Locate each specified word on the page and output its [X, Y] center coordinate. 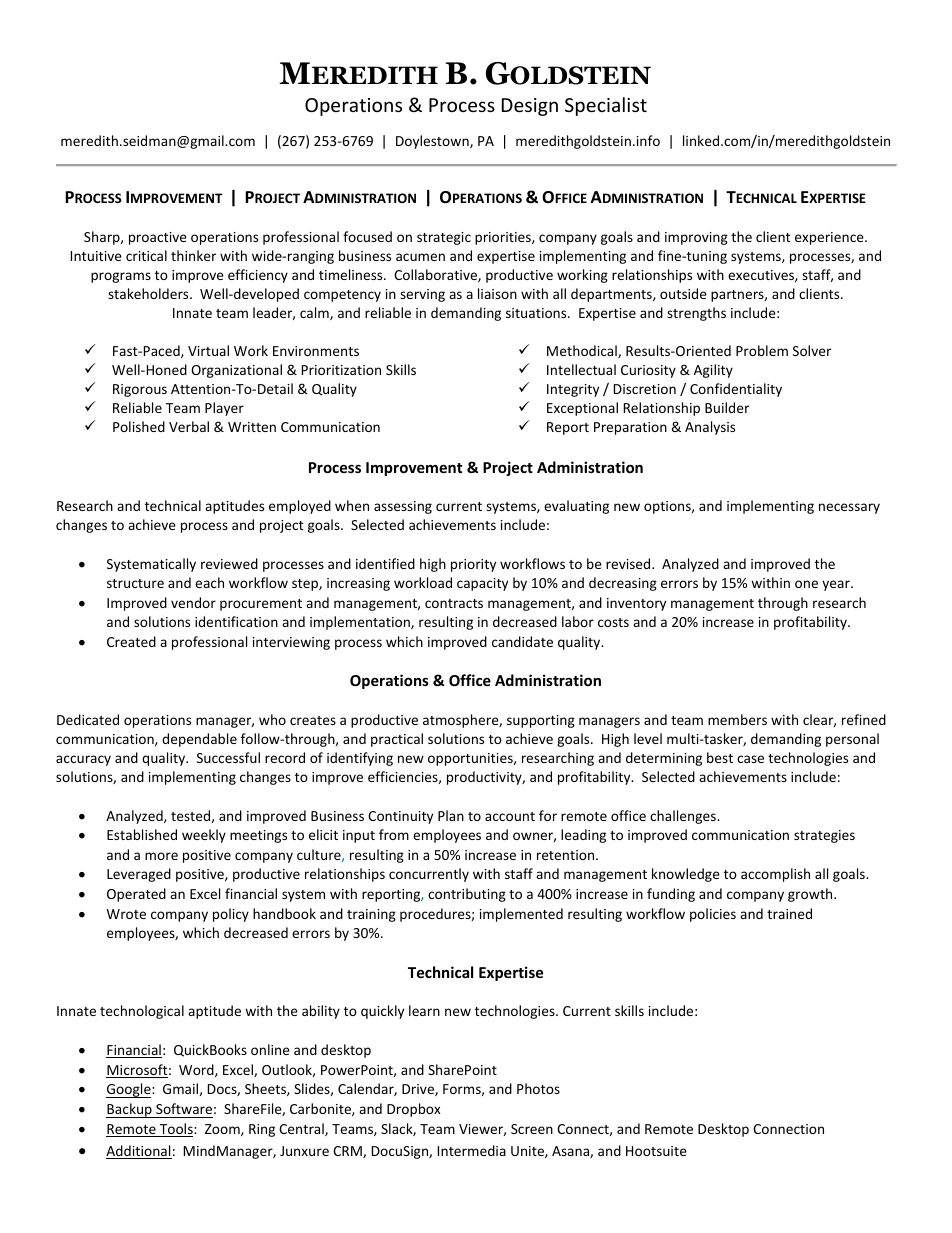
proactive [158, 238]
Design [530, 107]
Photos [538, 1088]
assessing [403, 507]
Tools [176, 1130]
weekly [204, 836]
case [750, 759]
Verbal [189, 426]
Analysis [710, 428]
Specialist [606, 106]
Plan [451, 815]
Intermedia [472, 1150]
